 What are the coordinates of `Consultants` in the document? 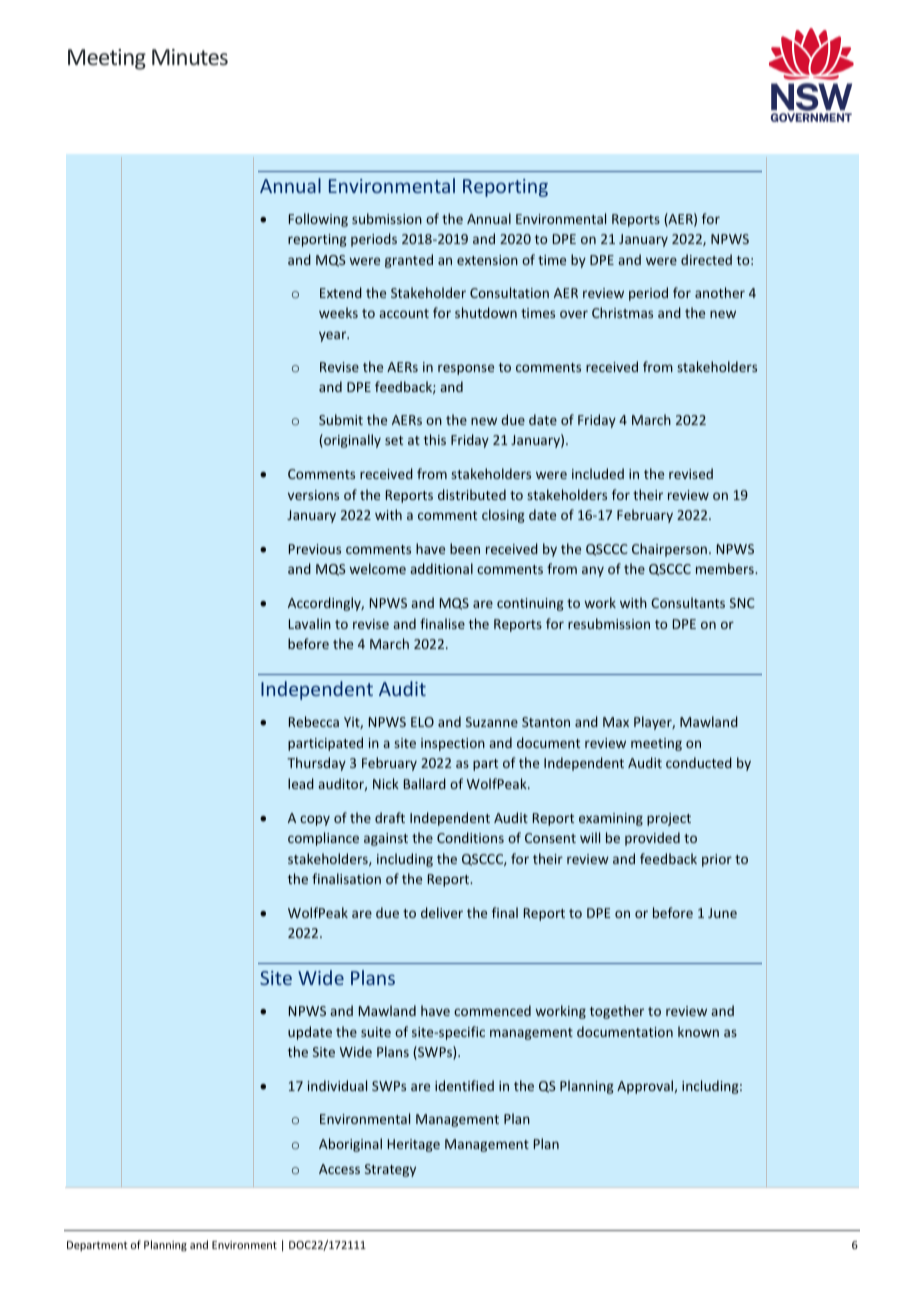 It's located at (688, 602).
